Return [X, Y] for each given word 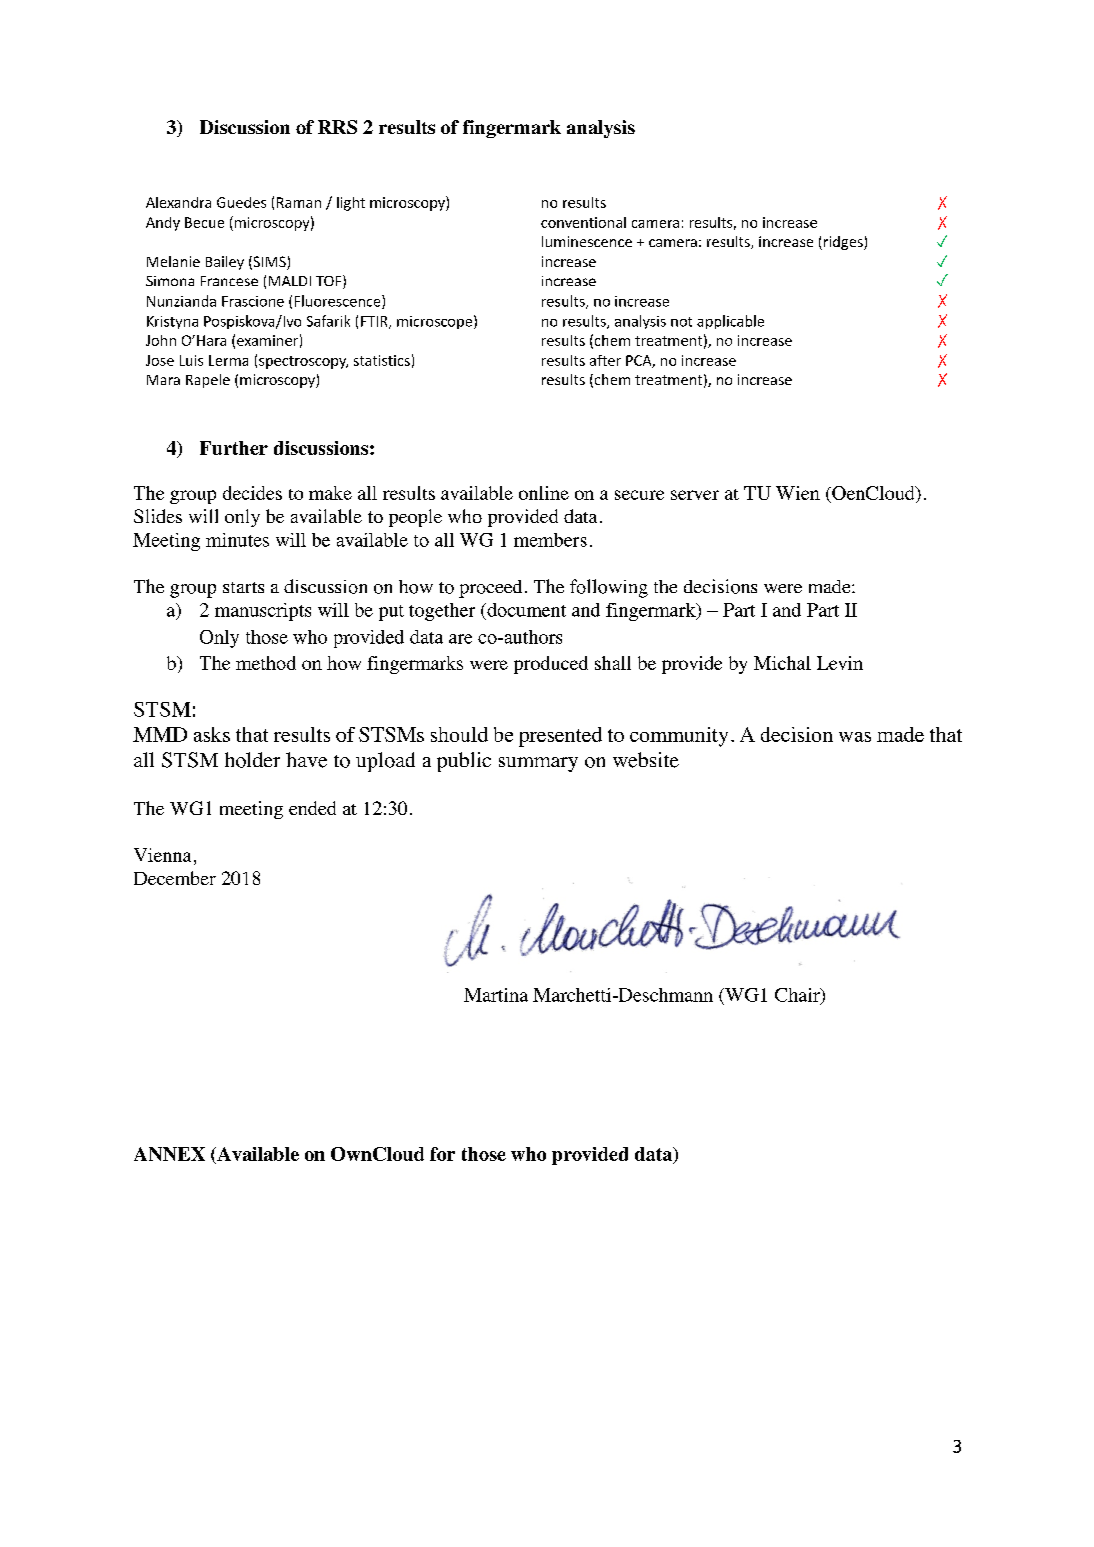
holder [252, 760]
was [855, 737]
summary [538, 764]
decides [252, 493]
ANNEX [169, 1154]
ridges [844, 243]
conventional [583, 222]
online [544, 493]
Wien [798, 493]
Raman [299, 202]
